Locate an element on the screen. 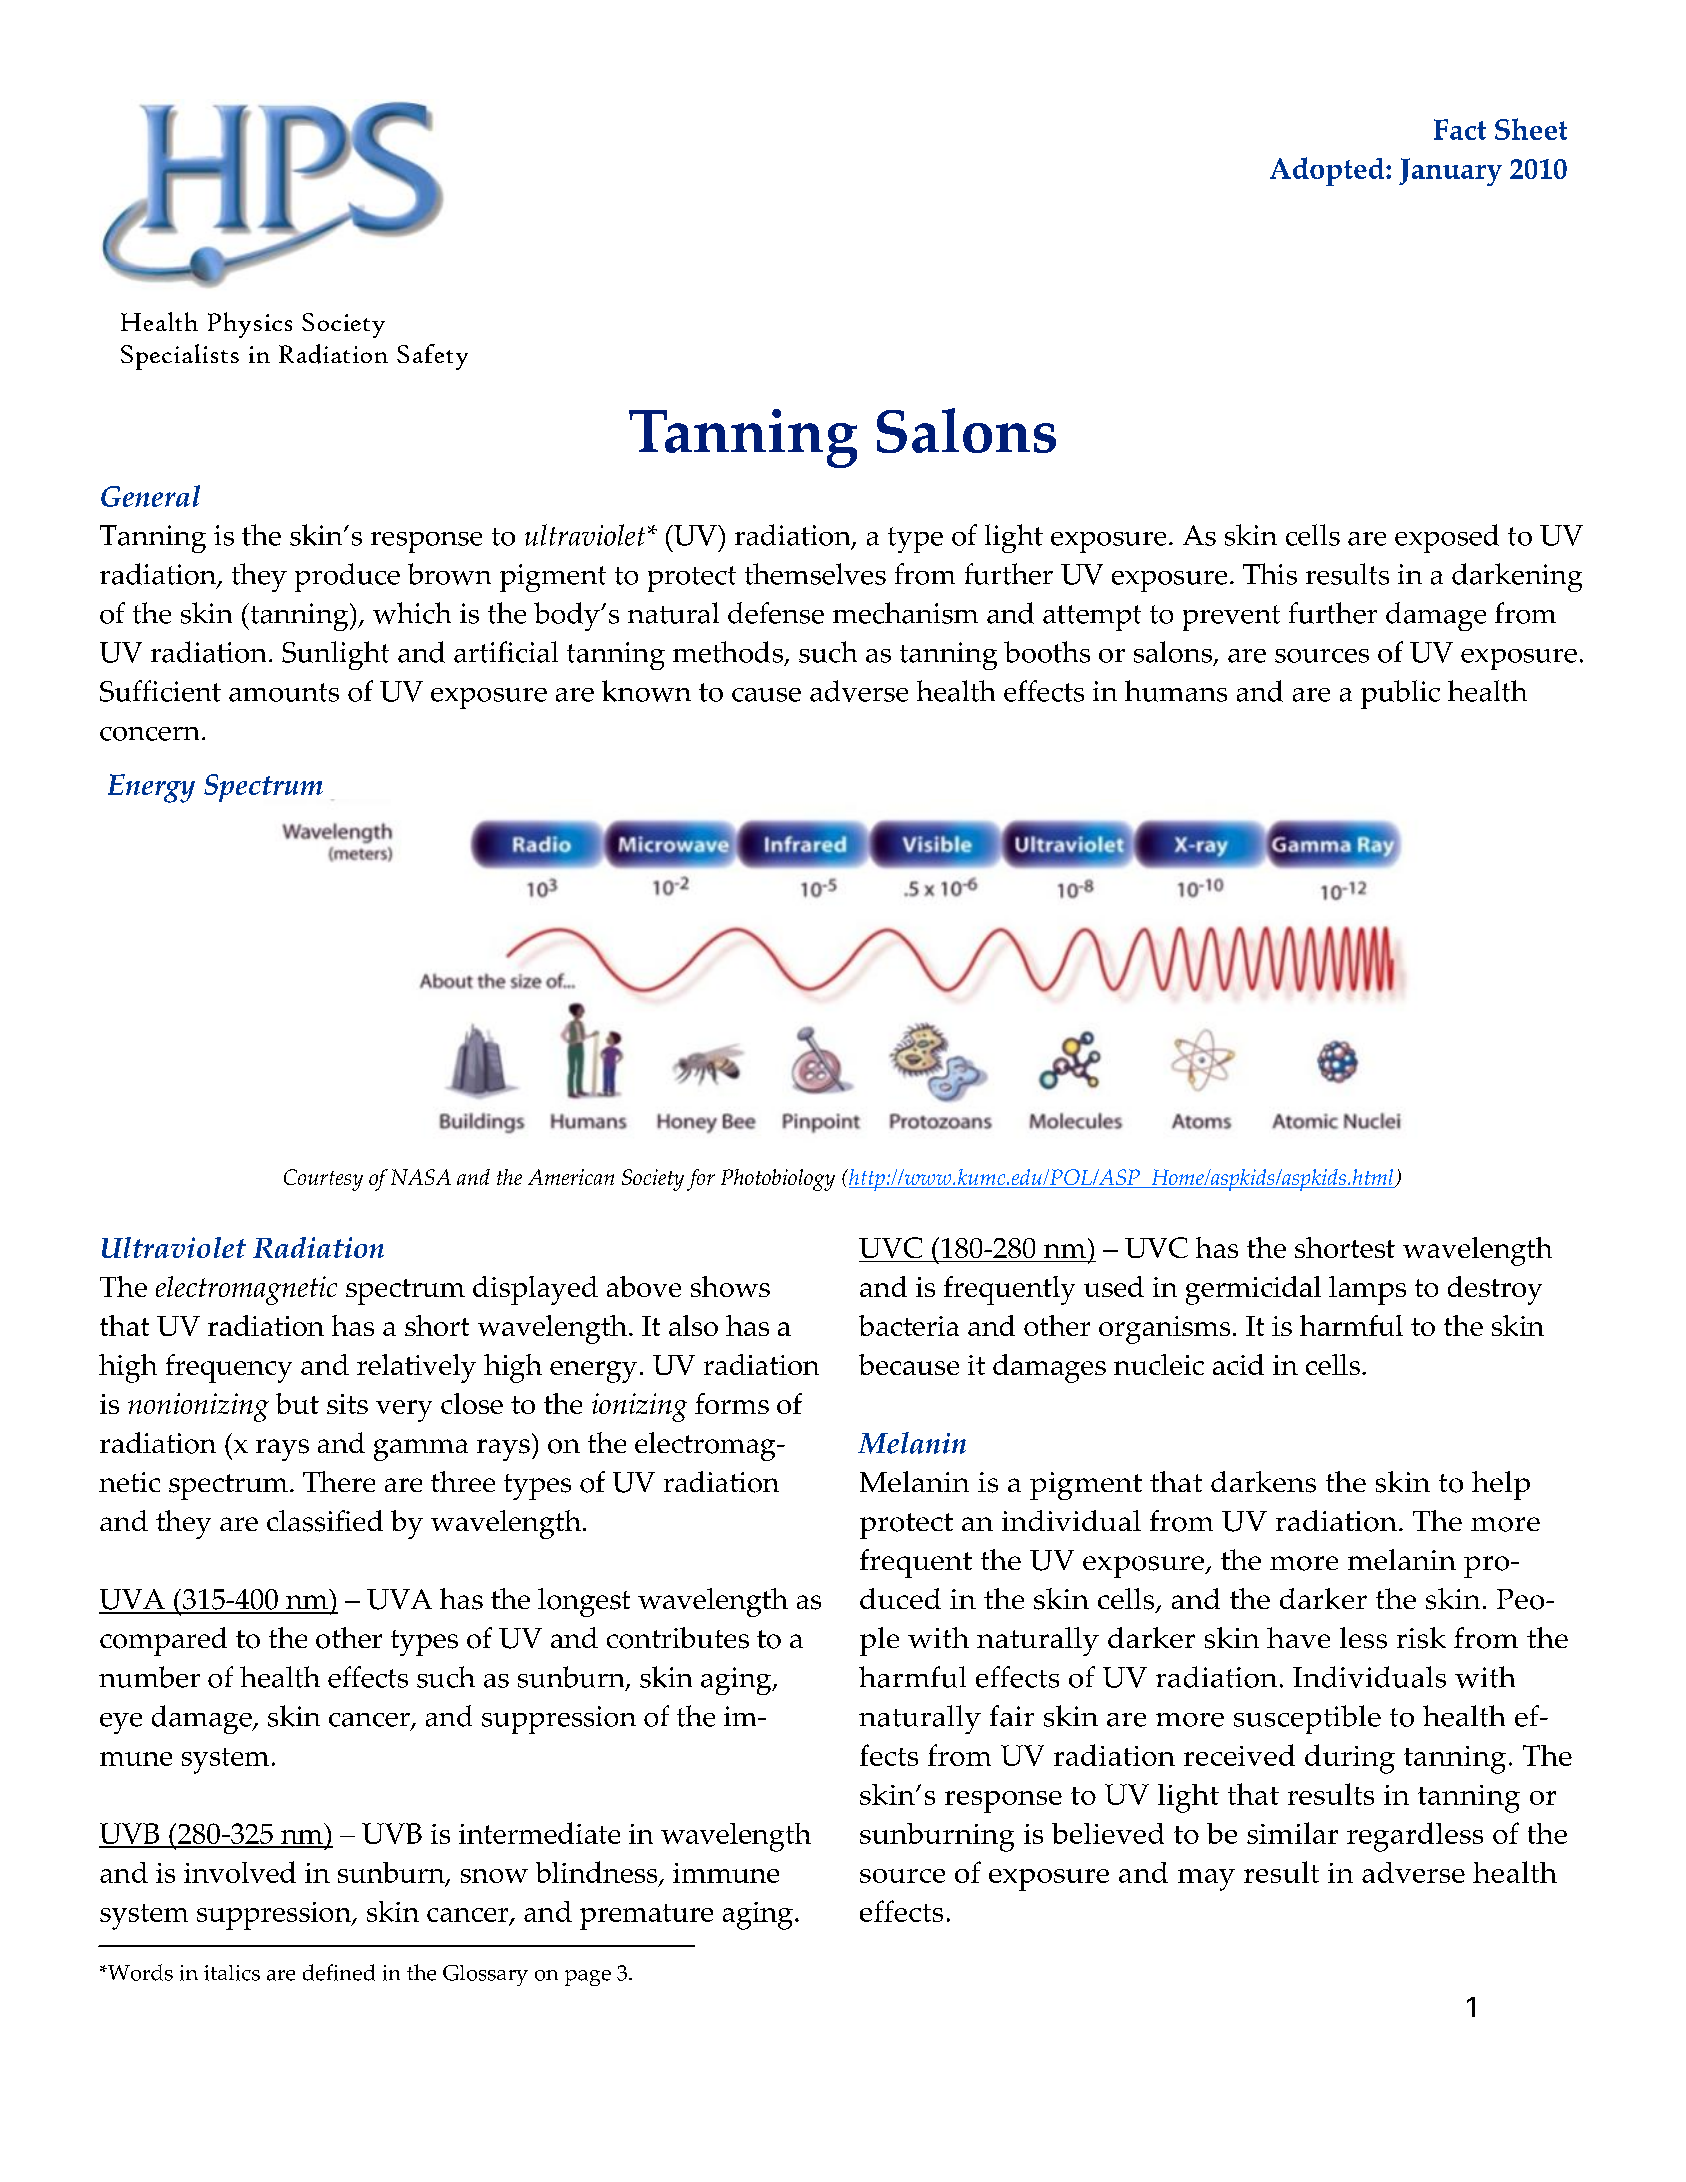  Physics is located at coordinates (250, 325).
